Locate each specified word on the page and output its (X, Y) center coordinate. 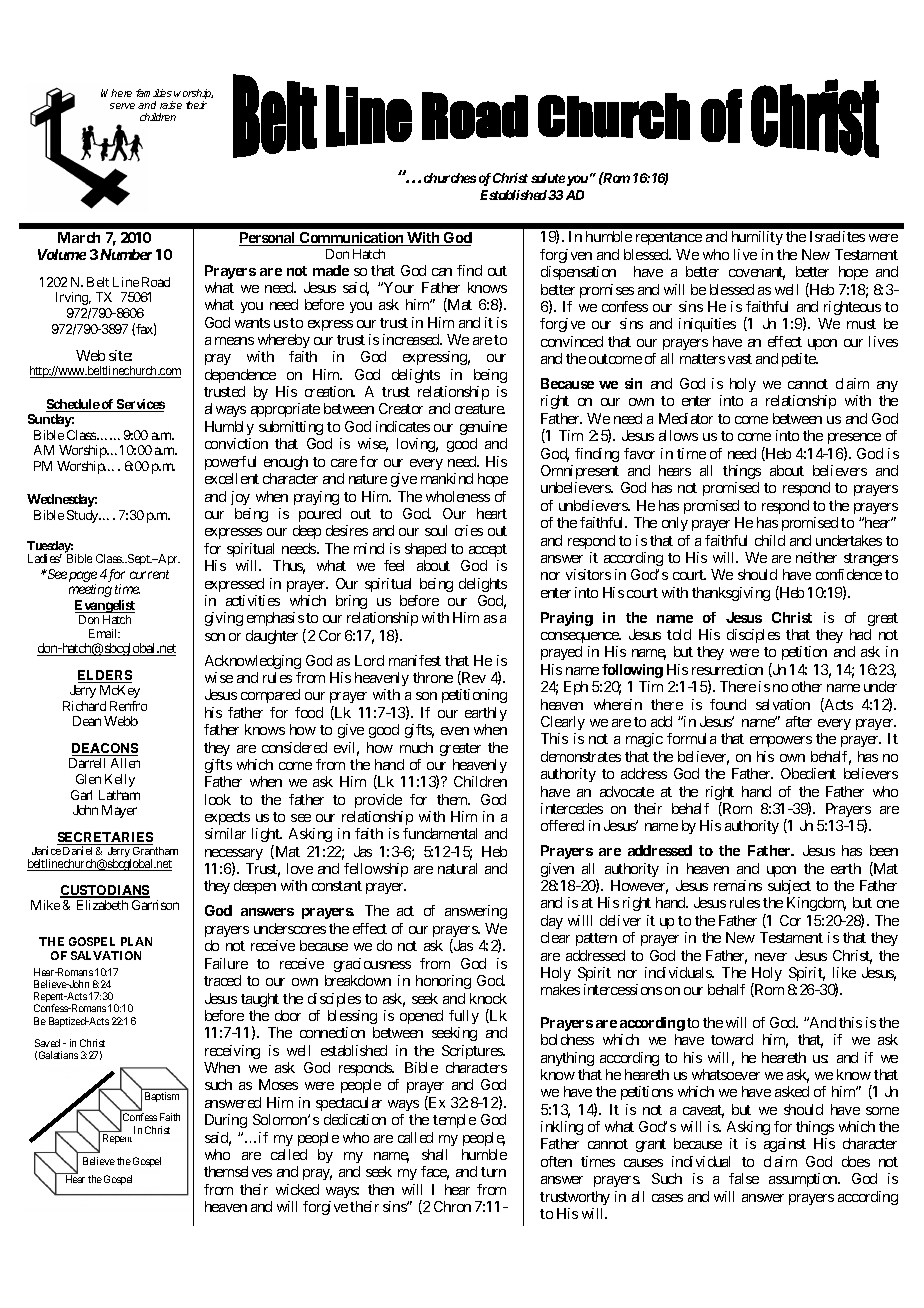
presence (854, 440)
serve (122, 106)
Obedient (808, 773)
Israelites (837, 236)
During (226, 1121)
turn (493, 1172)
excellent (232, 478)
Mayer (119, 811)
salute (548, 178)
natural (457, 868)
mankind (447, 478)
